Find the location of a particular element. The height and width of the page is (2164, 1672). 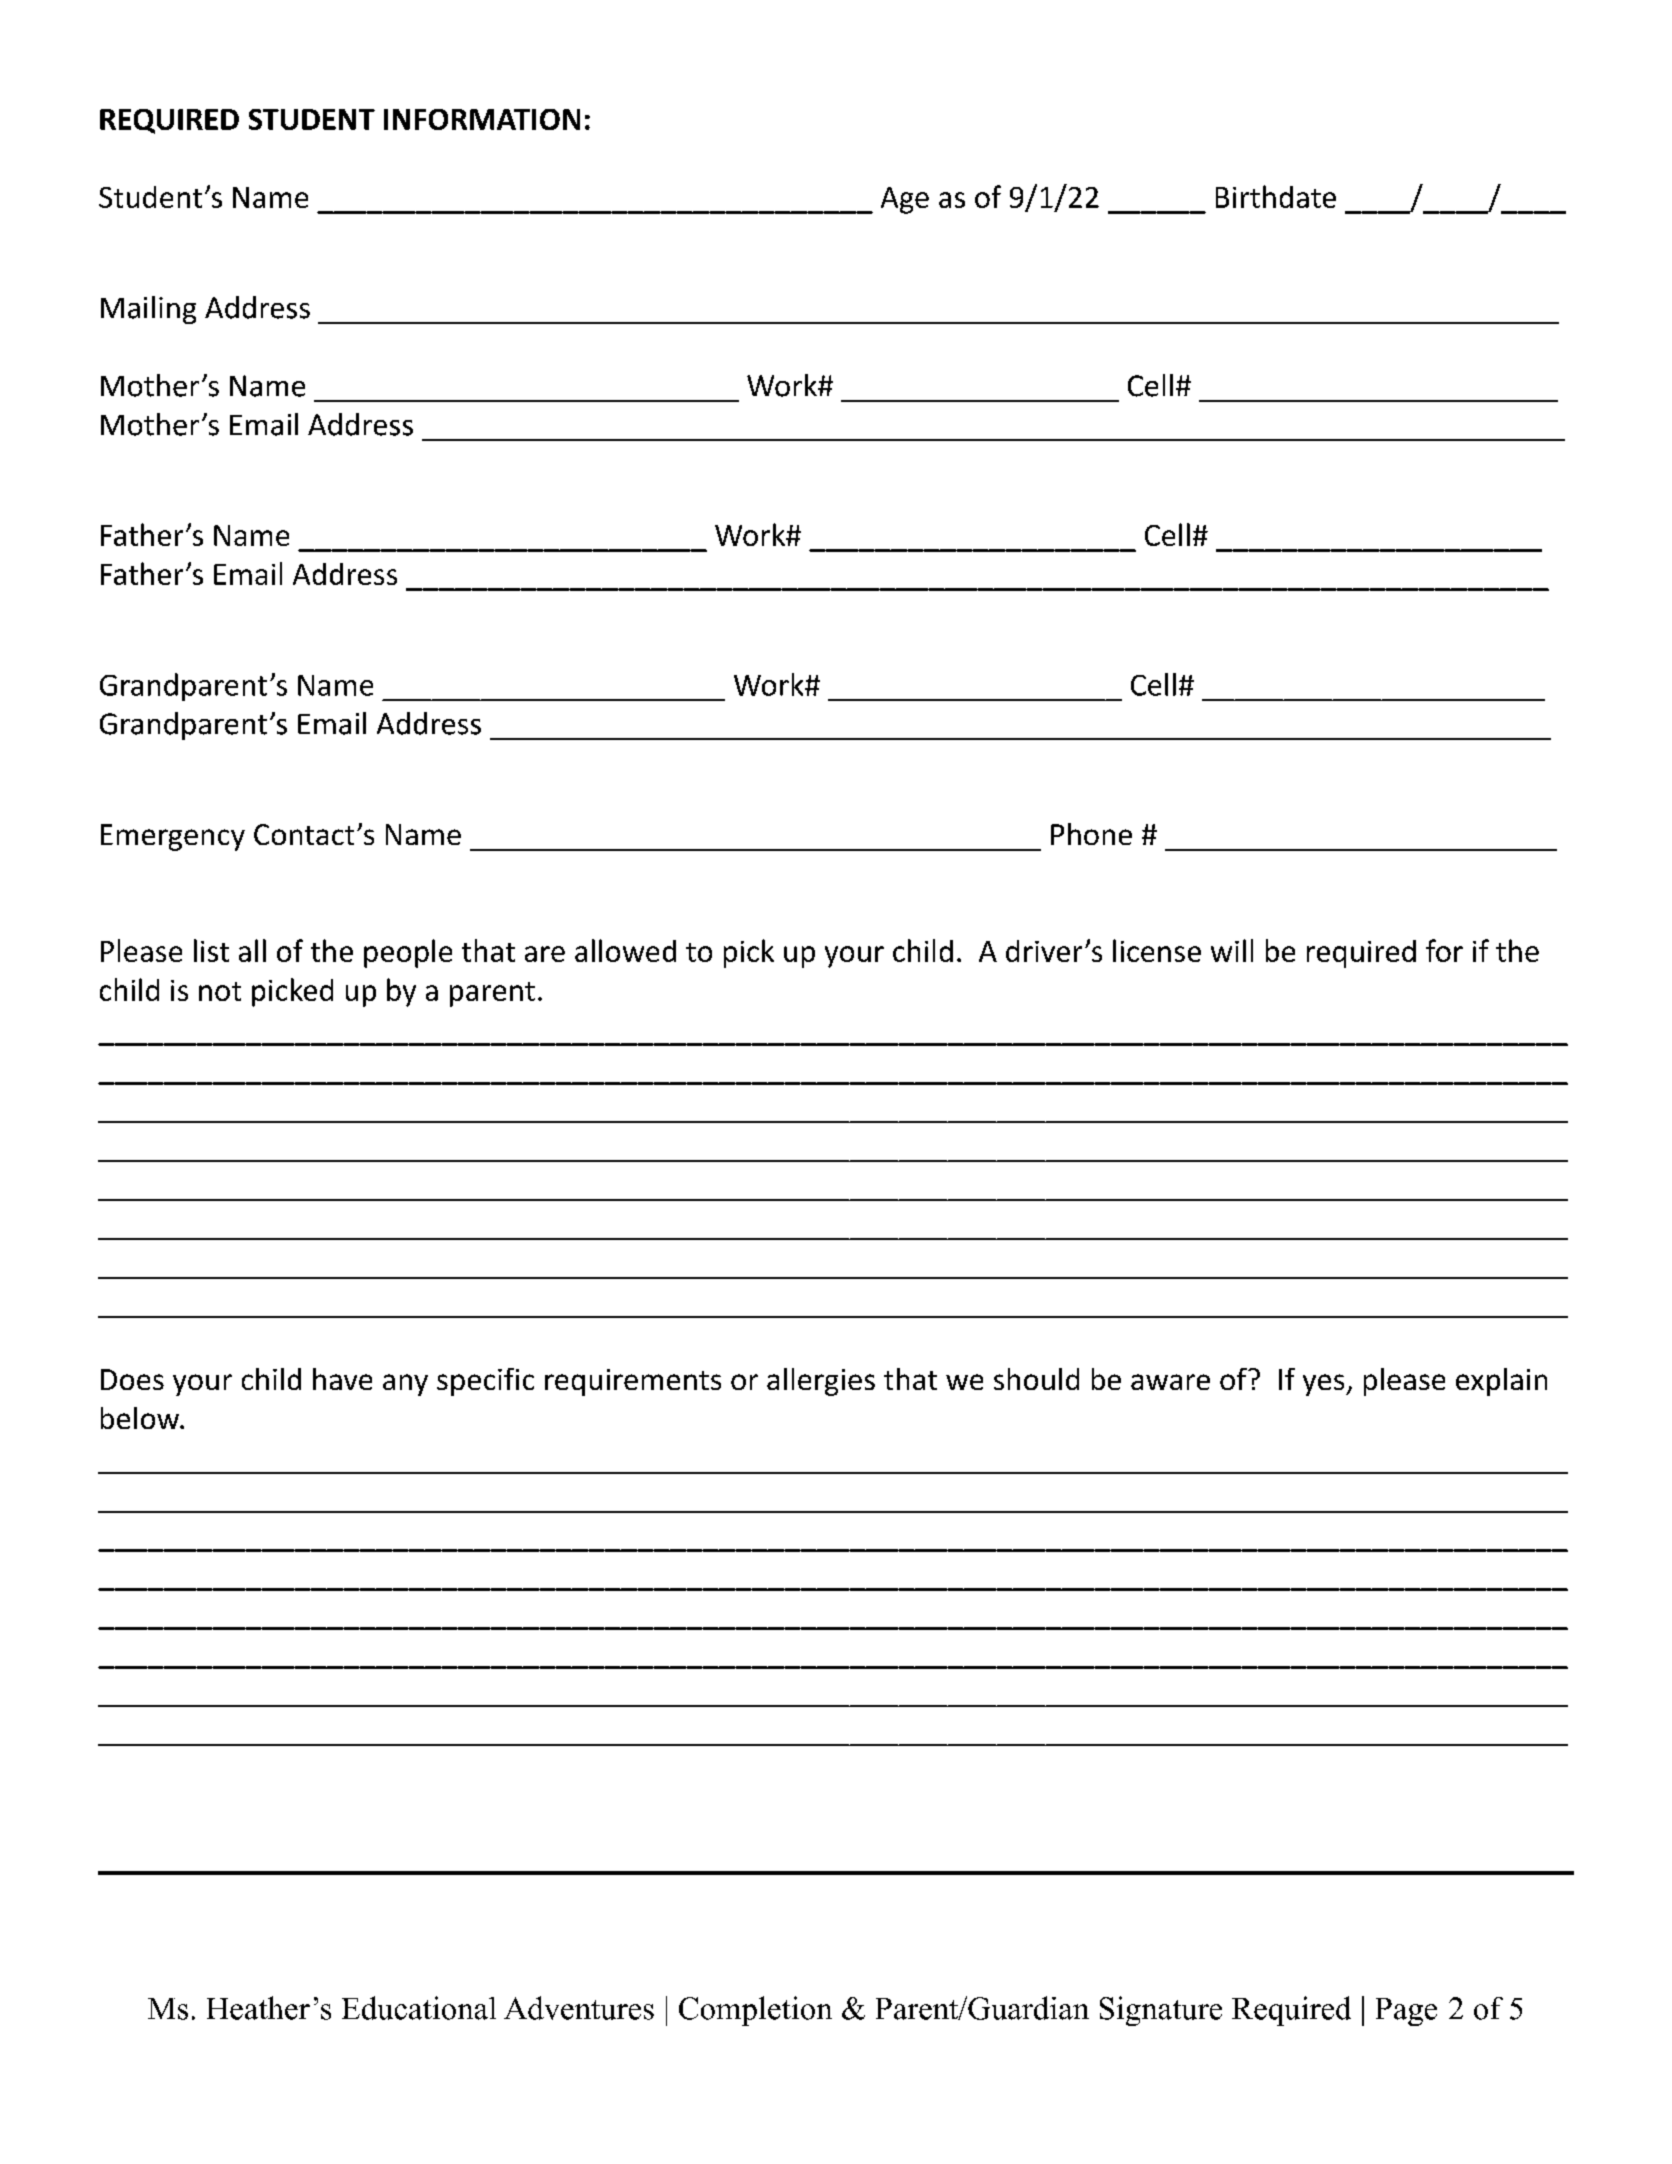

allowed is located at coordinates (625, 950).
